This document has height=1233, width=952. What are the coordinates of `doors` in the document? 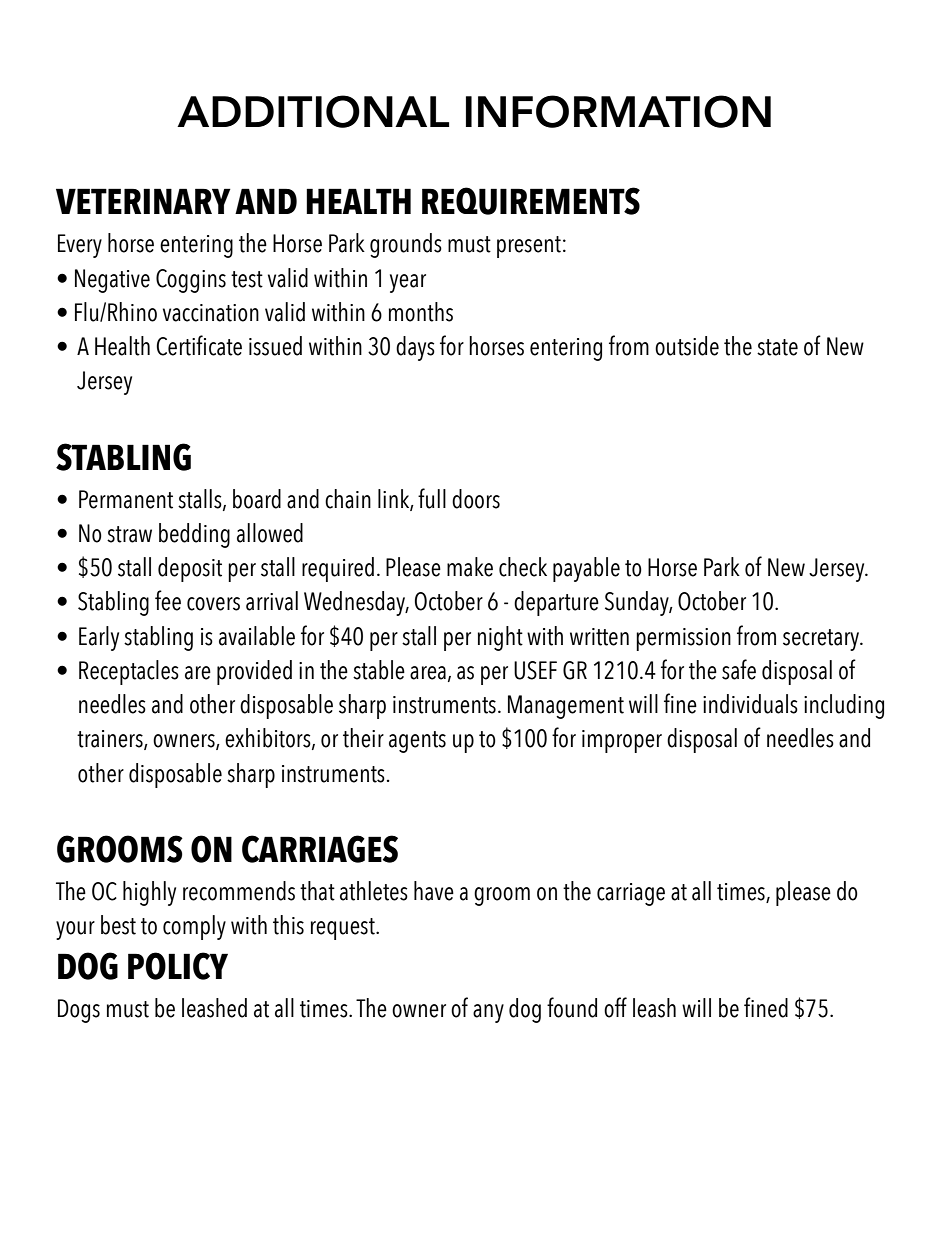 It's located at (476, 499).
